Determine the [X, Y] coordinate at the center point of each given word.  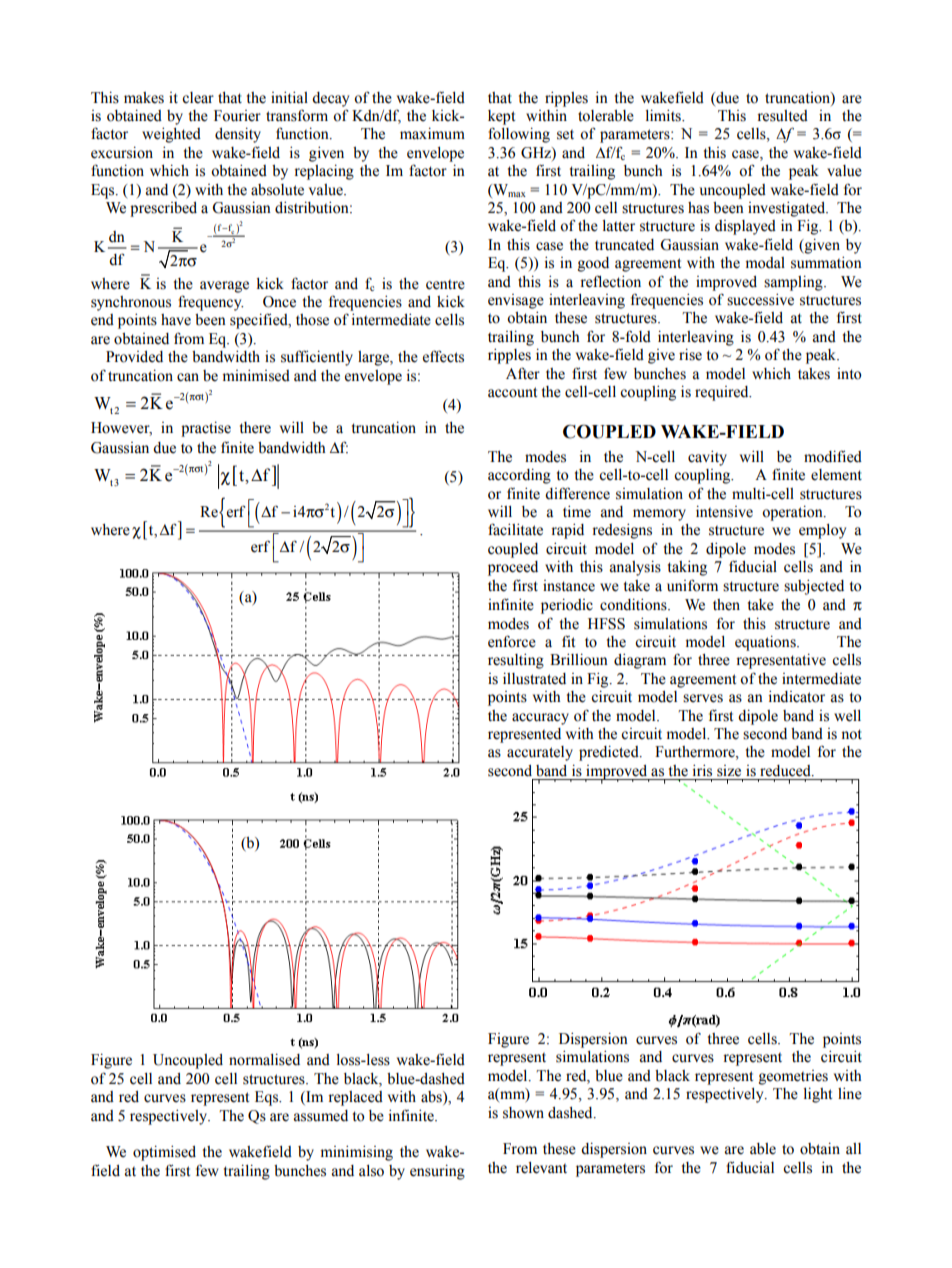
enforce [512, 641]
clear [198, 98]
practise [206, 429]
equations [766, 643]
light [818, 1095]
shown [523, 1113]
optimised [164, 1153]
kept [501, 117]
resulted [782, 116]
